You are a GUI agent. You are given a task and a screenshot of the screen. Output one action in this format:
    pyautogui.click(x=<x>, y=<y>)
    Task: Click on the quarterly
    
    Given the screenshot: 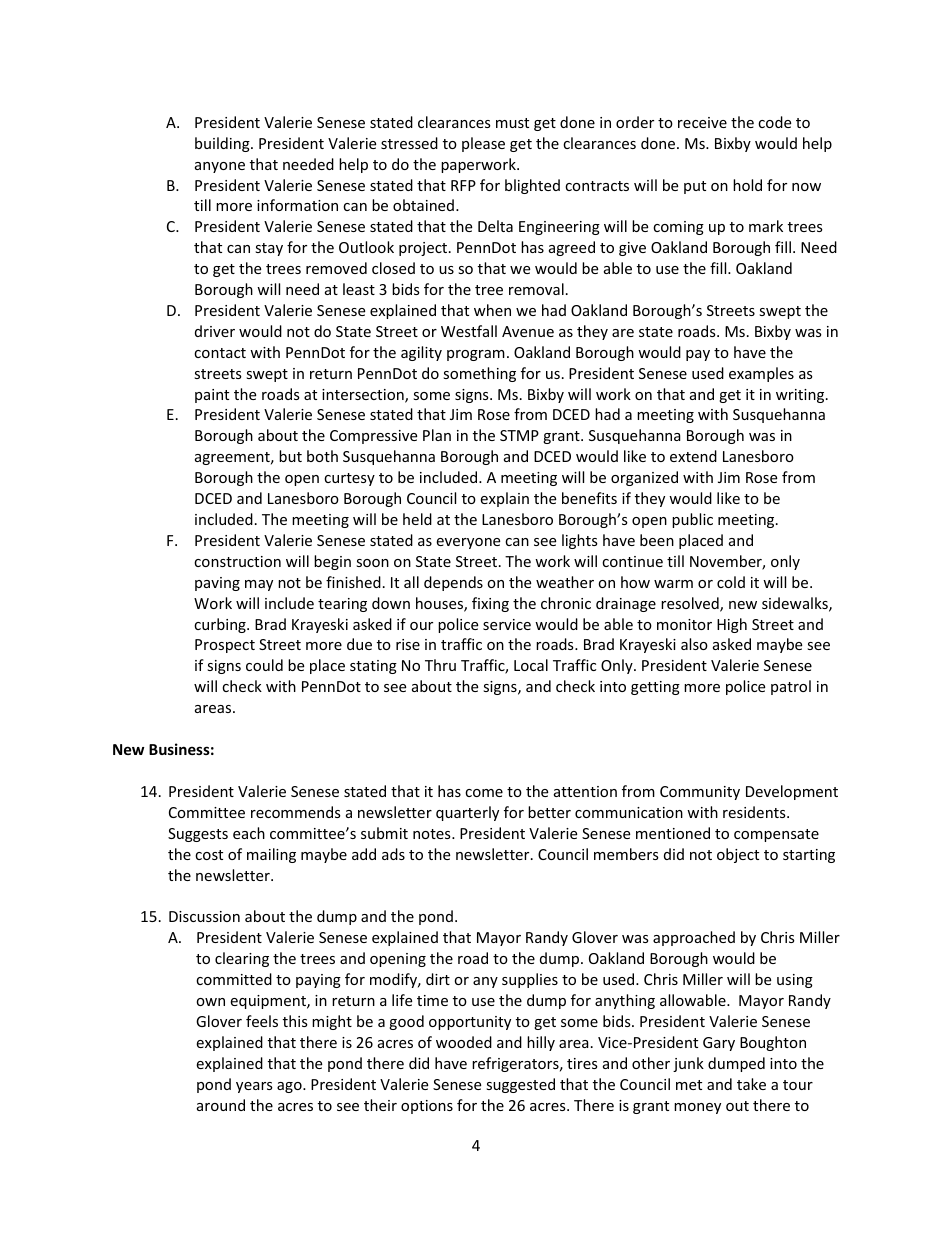 What is the action you would take?
    pyautogui.click(x=467, y=813)
